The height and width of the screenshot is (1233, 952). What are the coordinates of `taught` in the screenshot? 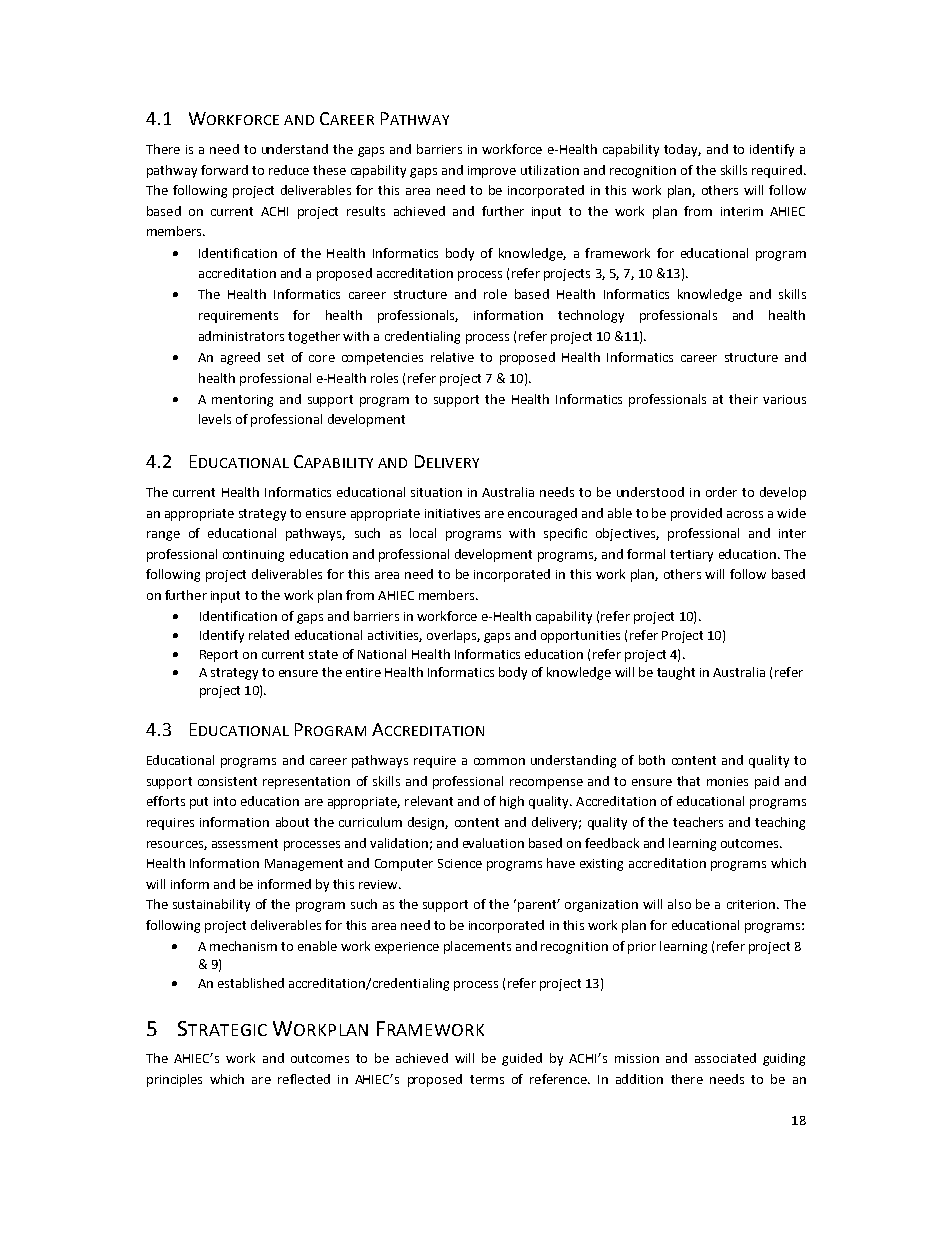 It's located at (676, 673).
